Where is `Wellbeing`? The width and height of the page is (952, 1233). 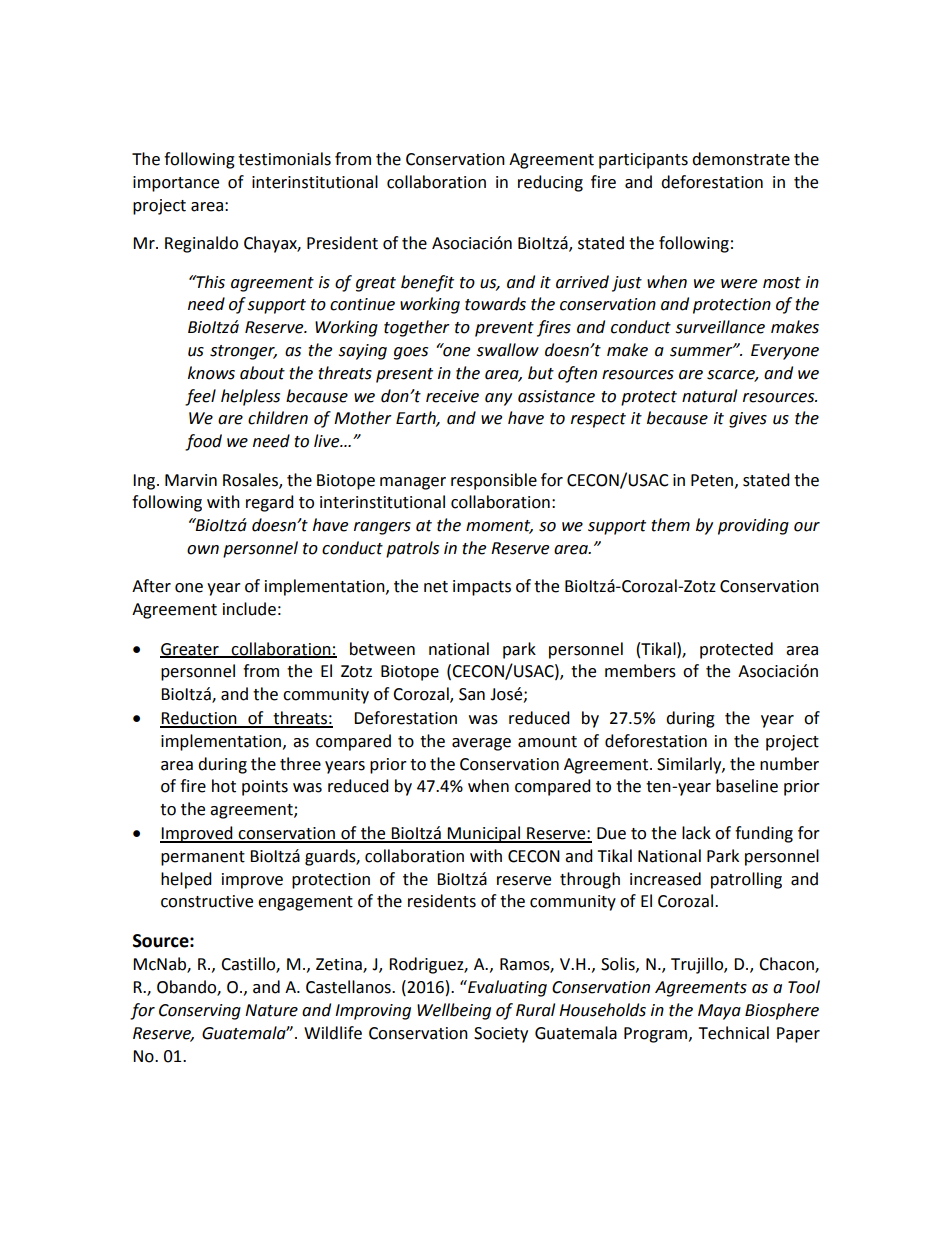
Wellbeing is located at coordinates (454, 1011).
